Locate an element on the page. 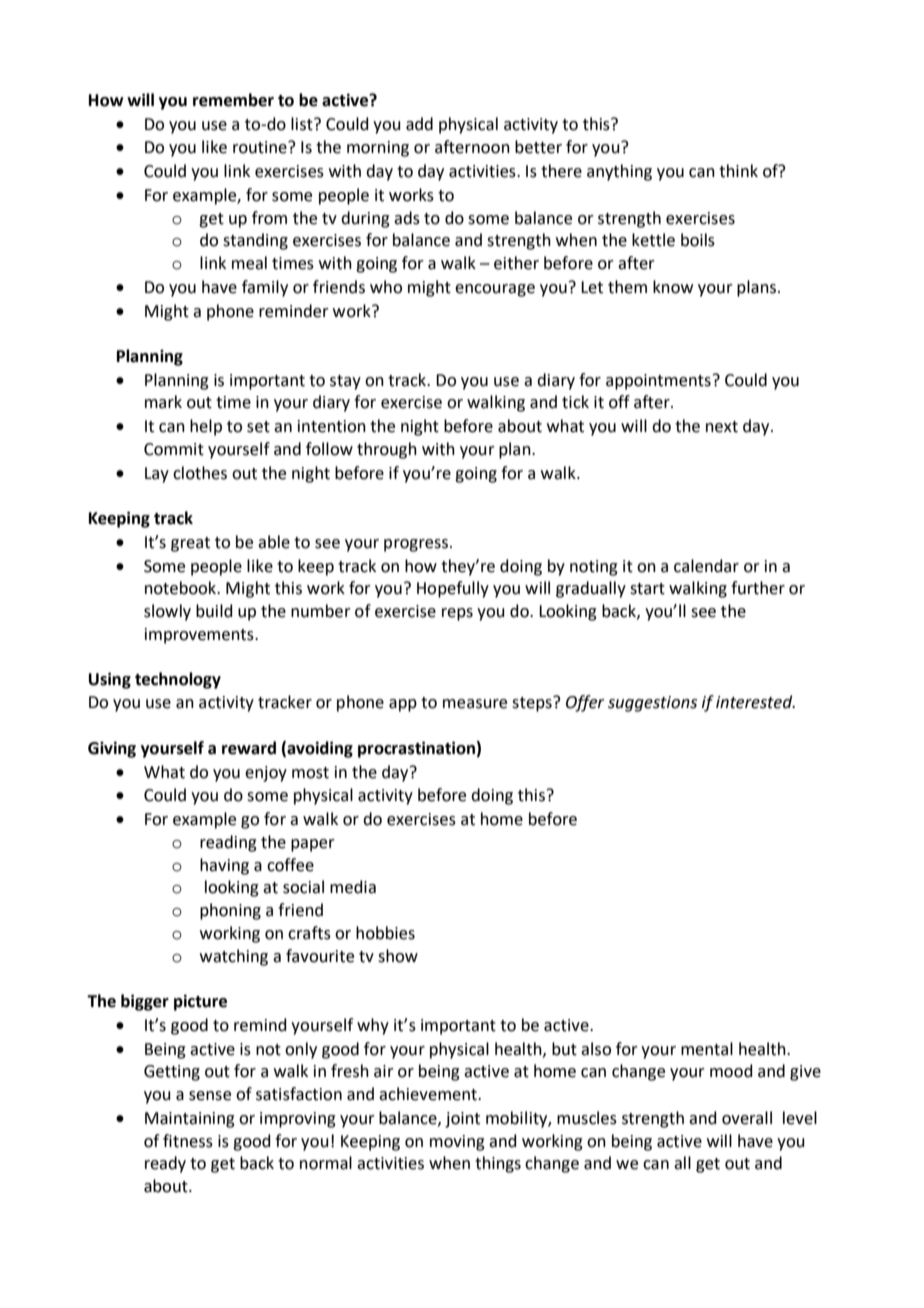  interested is located at coordinates (755, 702).
